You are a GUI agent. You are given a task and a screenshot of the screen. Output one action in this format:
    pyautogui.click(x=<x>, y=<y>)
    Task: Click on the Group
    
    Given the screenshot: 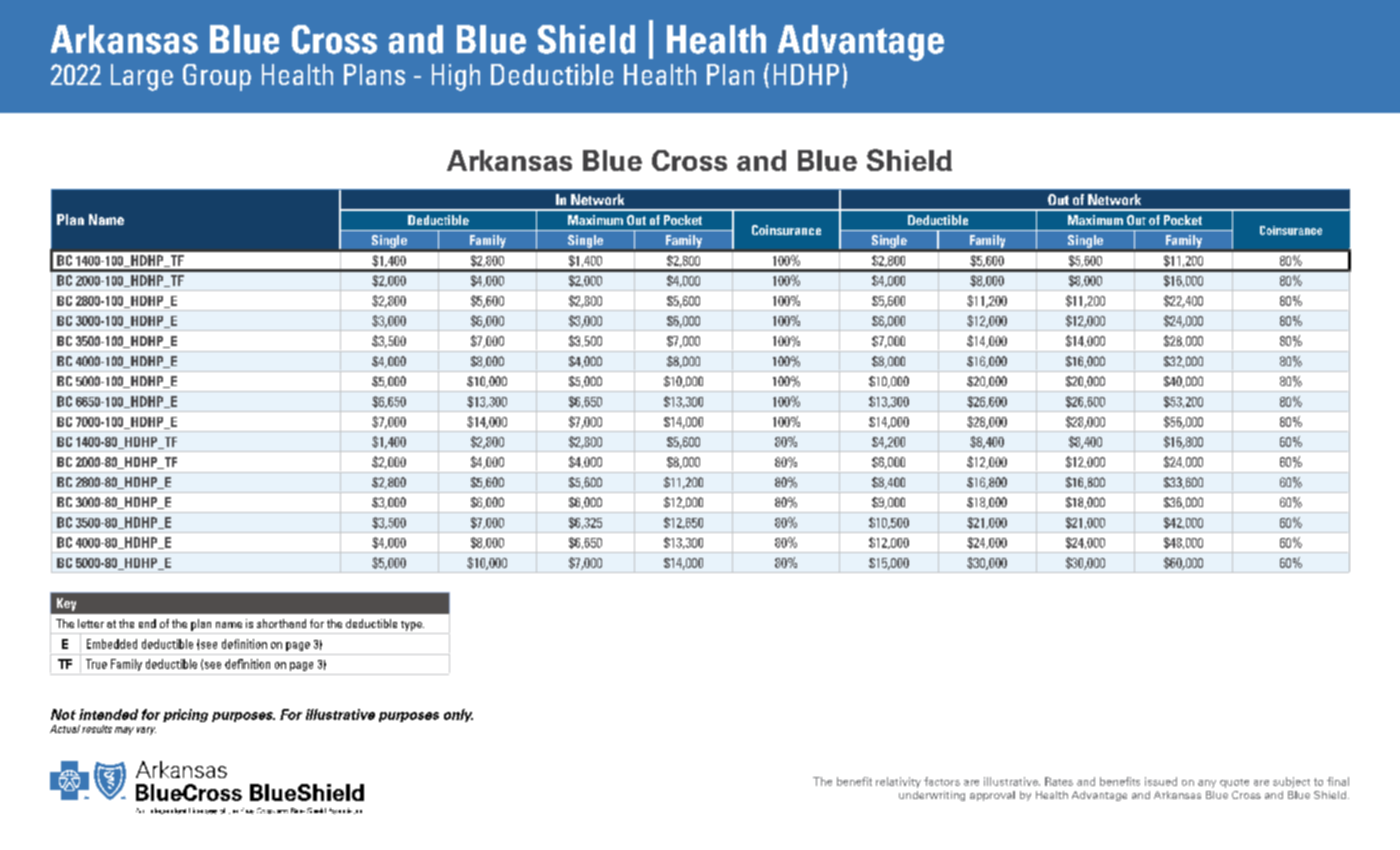 What is the action you would take?
    pyautogui.click(x=217, y=77)
